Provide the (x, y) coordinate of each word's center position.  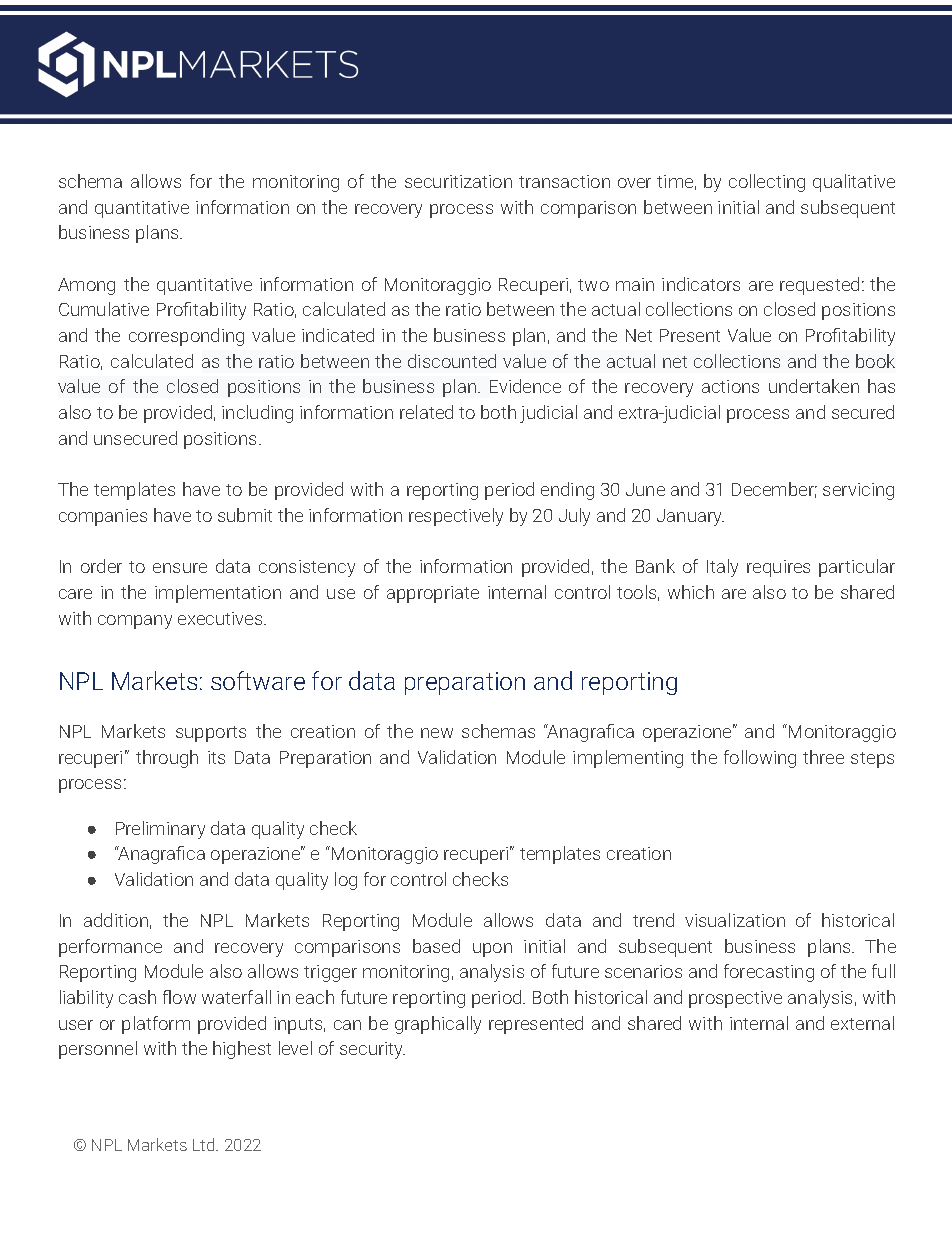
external (862, 1023)
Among (86, 286)
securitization (458, 181)
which (691, 592)
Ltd (205, 1144)
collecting (767, 183)
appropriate (433, 594)
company (135, 622)
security (372, 1050)
